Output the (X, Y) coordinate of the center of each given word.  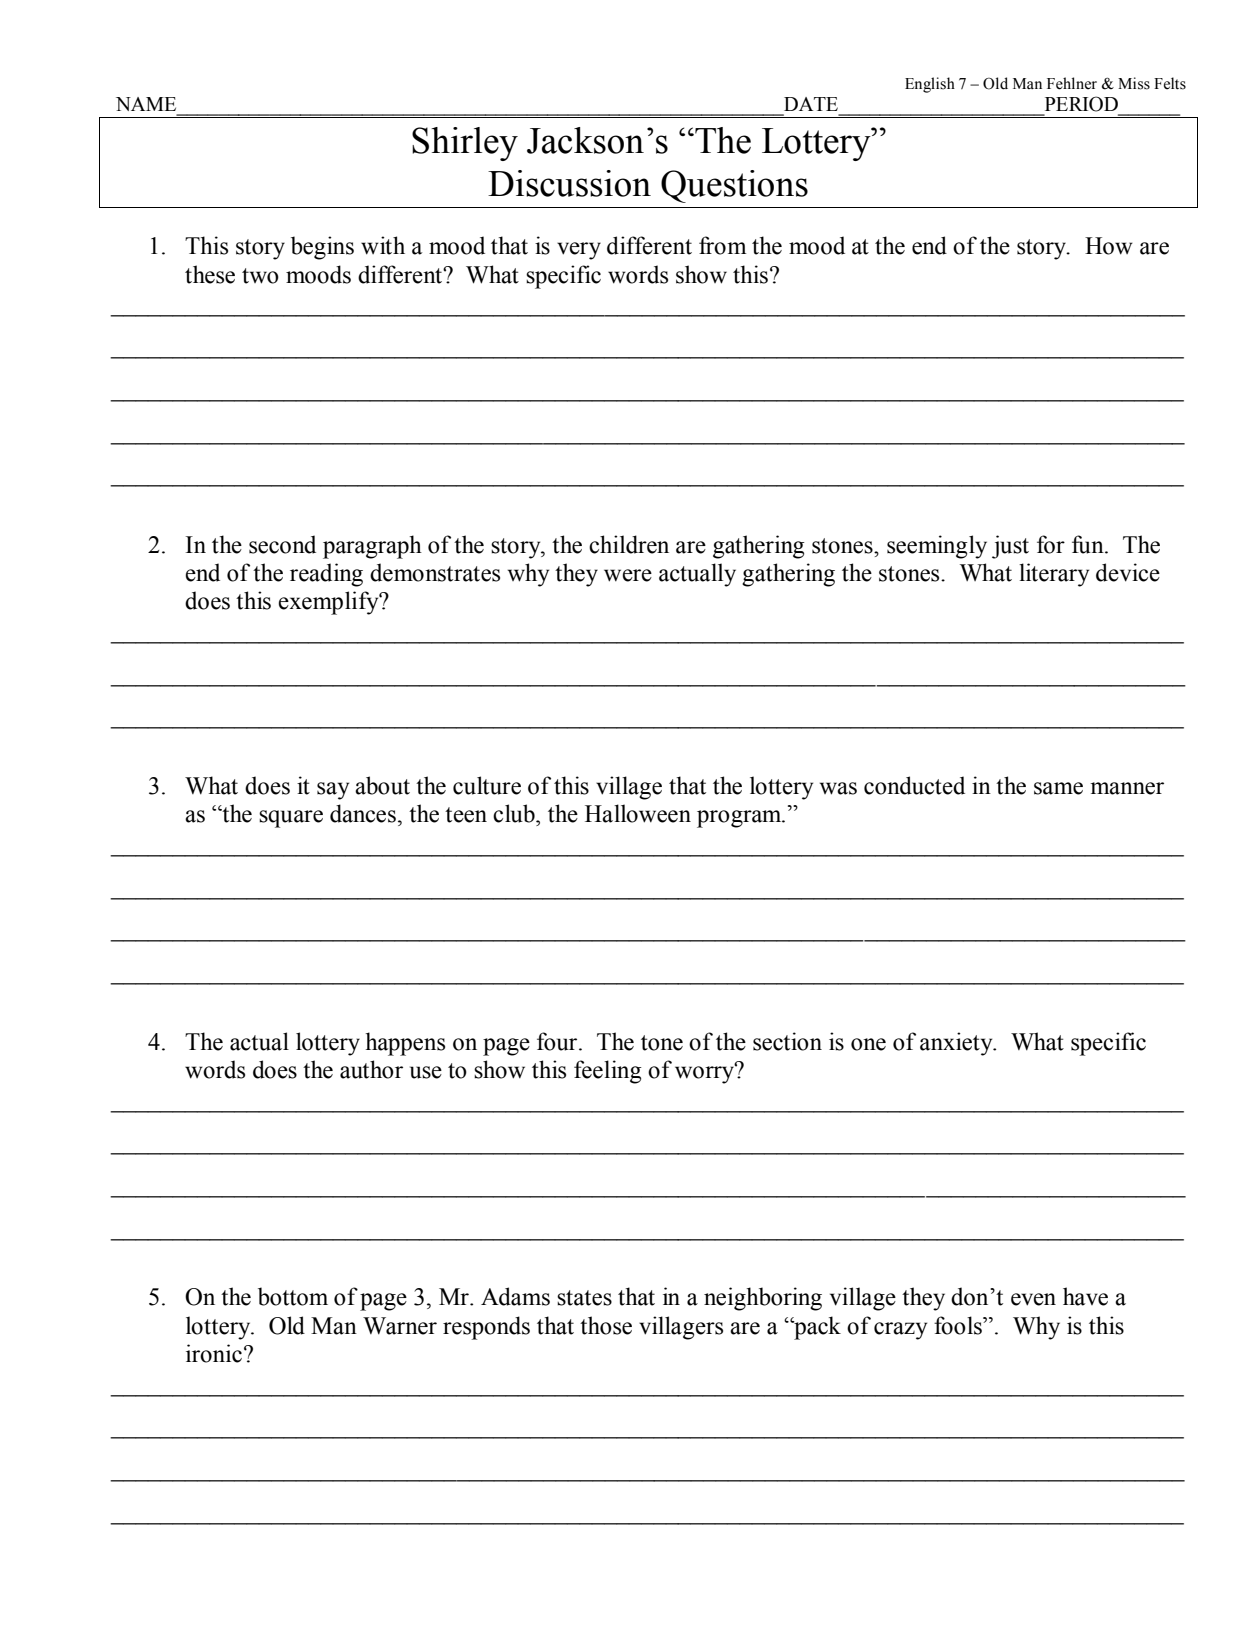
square (291, 819)
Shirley (465, 144)
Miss (1134, 83)
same (1058, 788)
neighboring (763, 1299)
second (282, 544)
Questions (734, 186)
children (629, 544)
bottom (293, 1296)
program (740, 819)
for (1051, 544)
